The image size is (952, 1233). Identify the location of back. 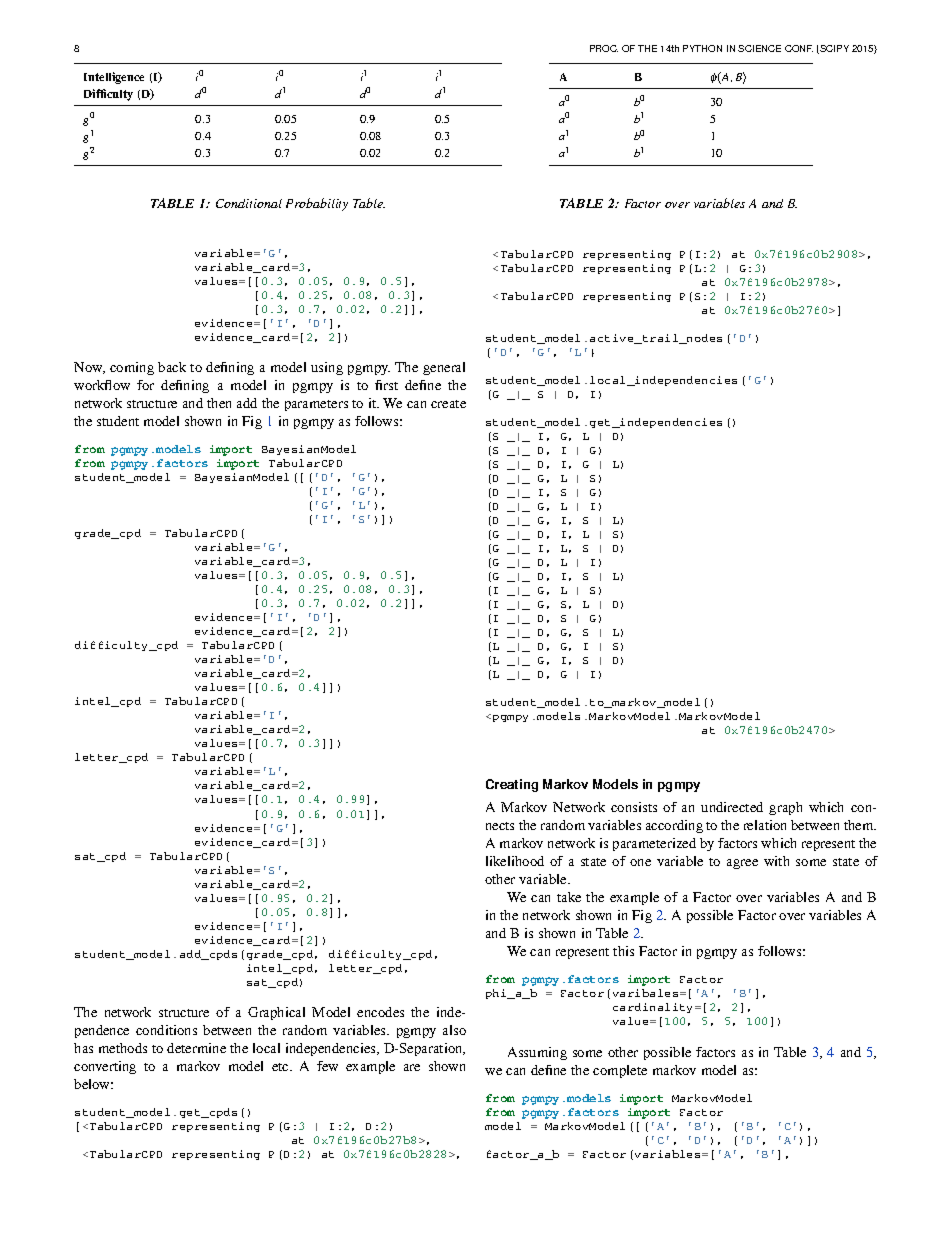
(172, 367).
